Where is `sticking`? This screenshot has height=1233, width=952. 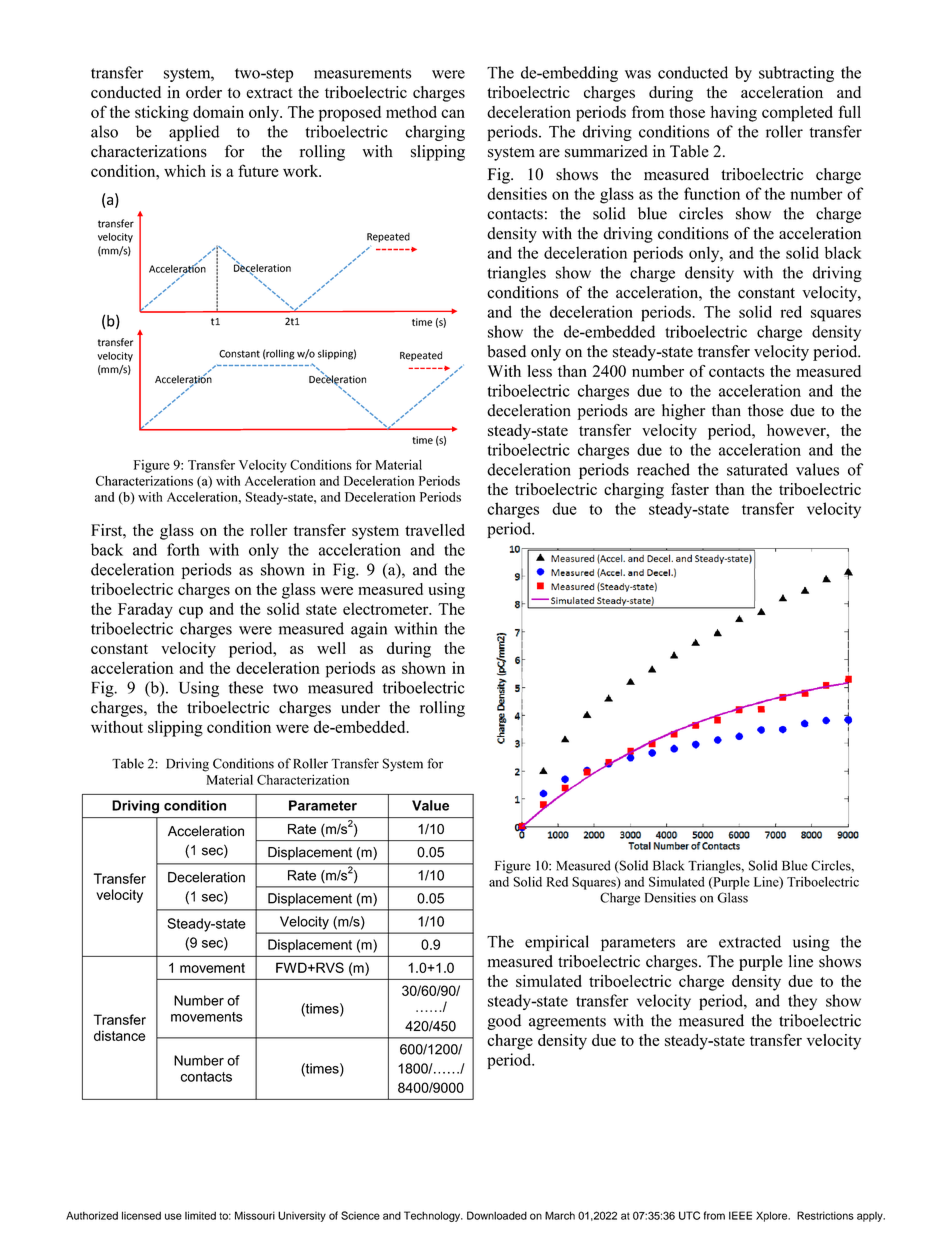 sticking is located at coordinates (162, 113).
